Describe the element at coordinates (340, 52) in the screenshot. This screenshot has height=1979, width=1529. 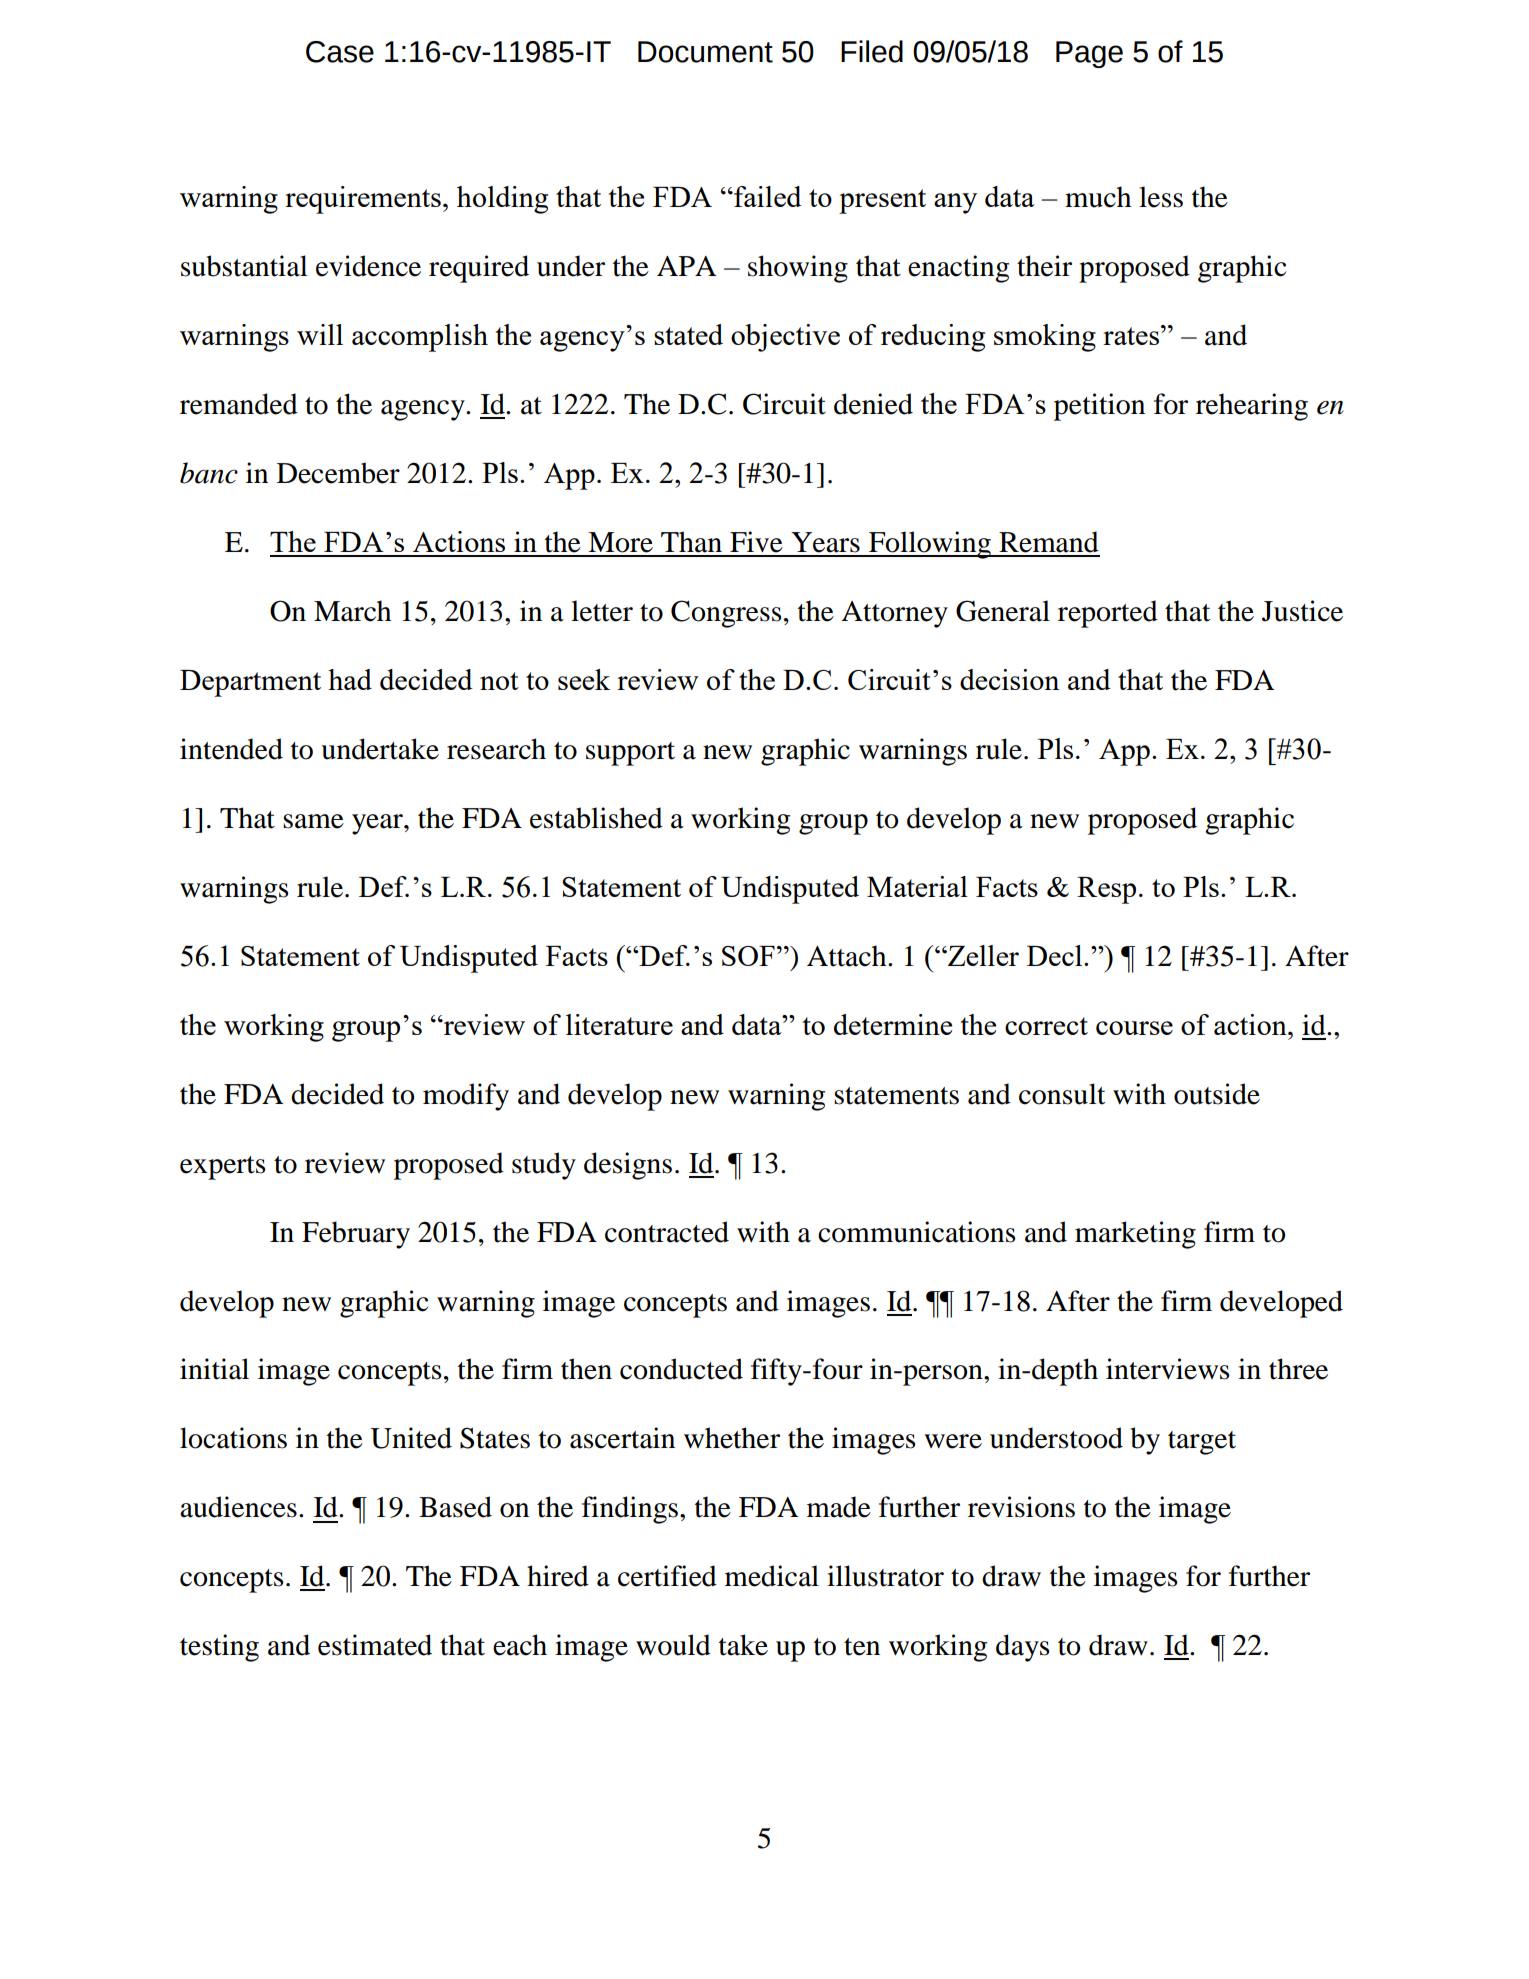
I see `Case` at that location.
